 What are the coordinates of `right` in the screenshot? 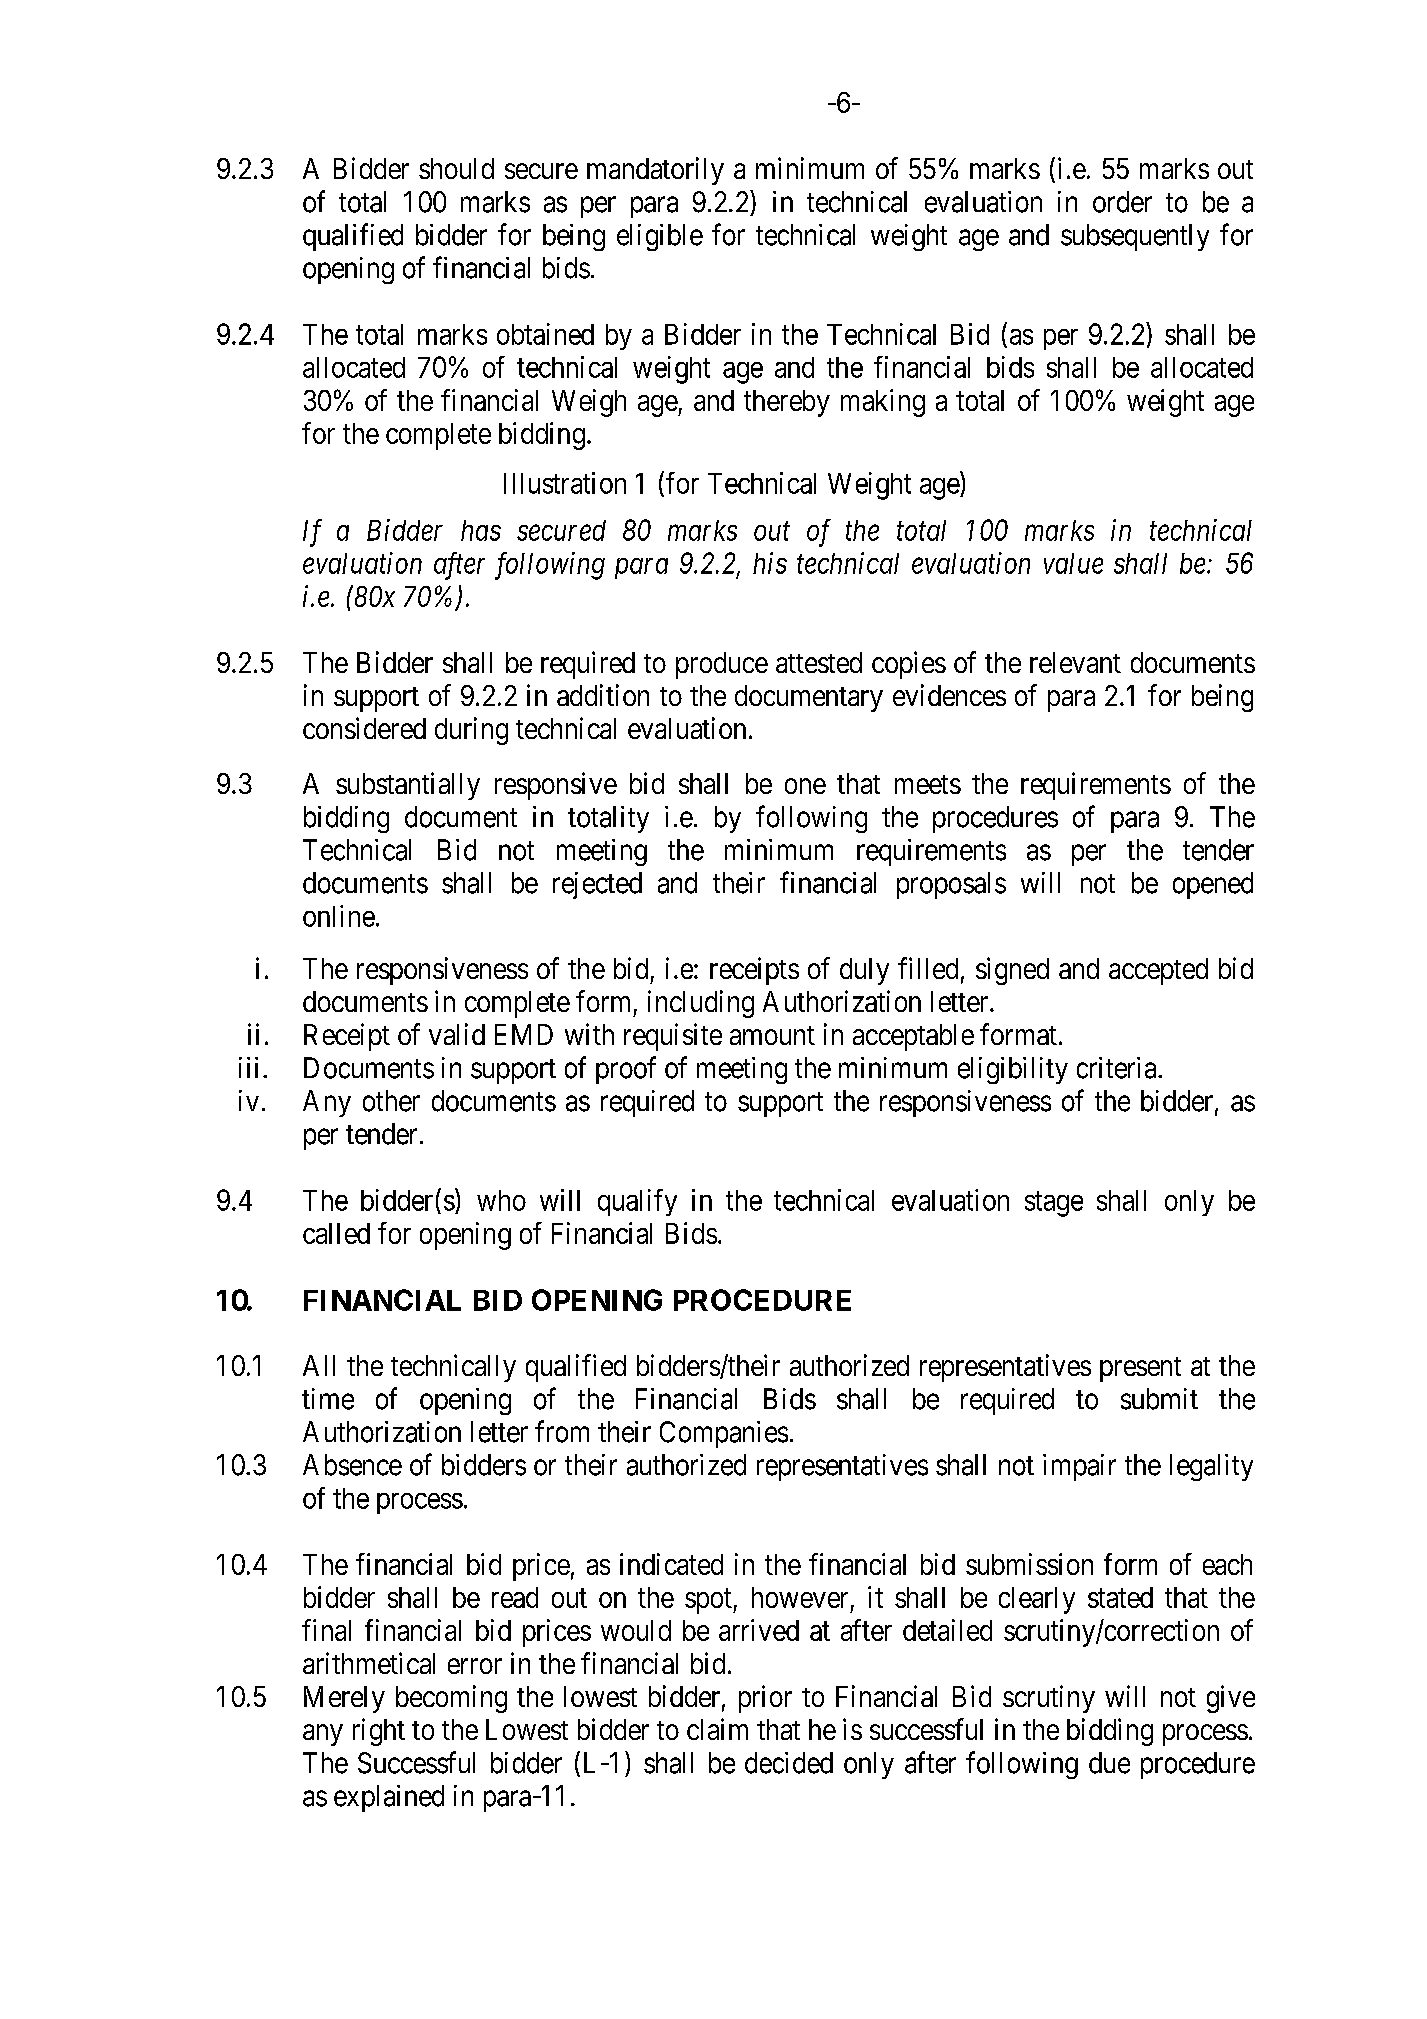 It's located at (379, 1732).
